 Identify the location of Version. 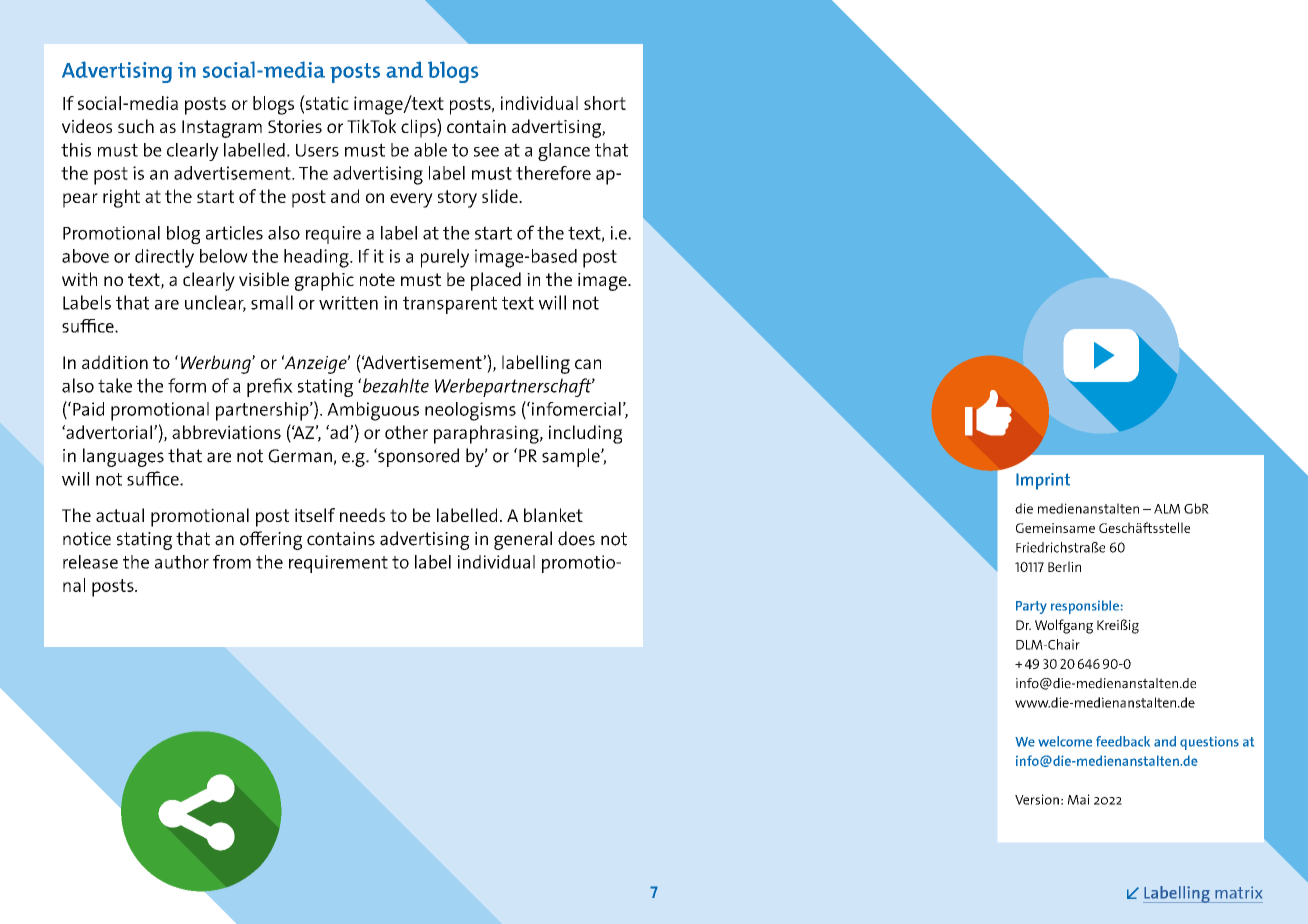
(1037, 799).
